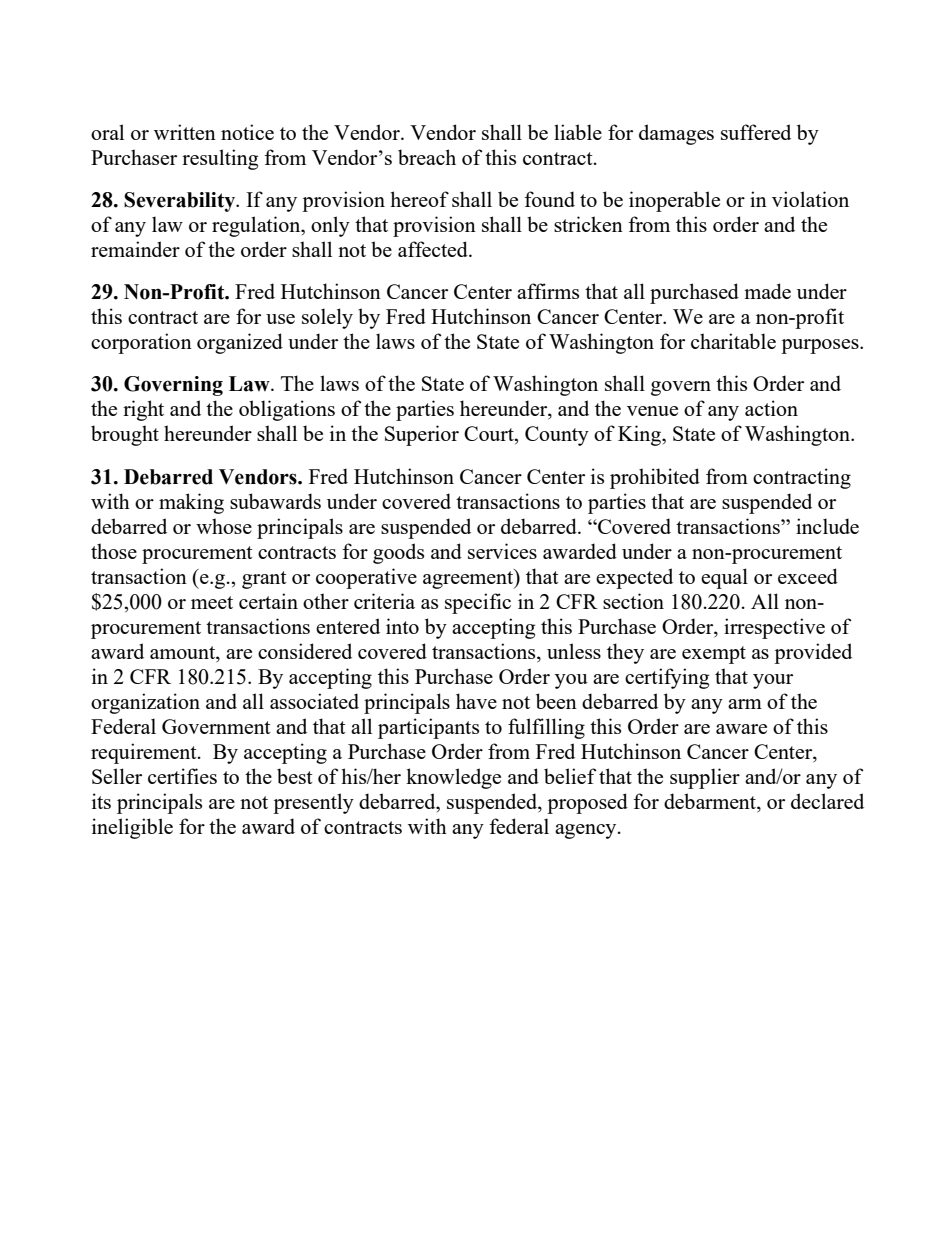 This document has height=1233, width=952. Describe the element at coordinates (655, 478) in the document. I see `prohibited` at that location.
